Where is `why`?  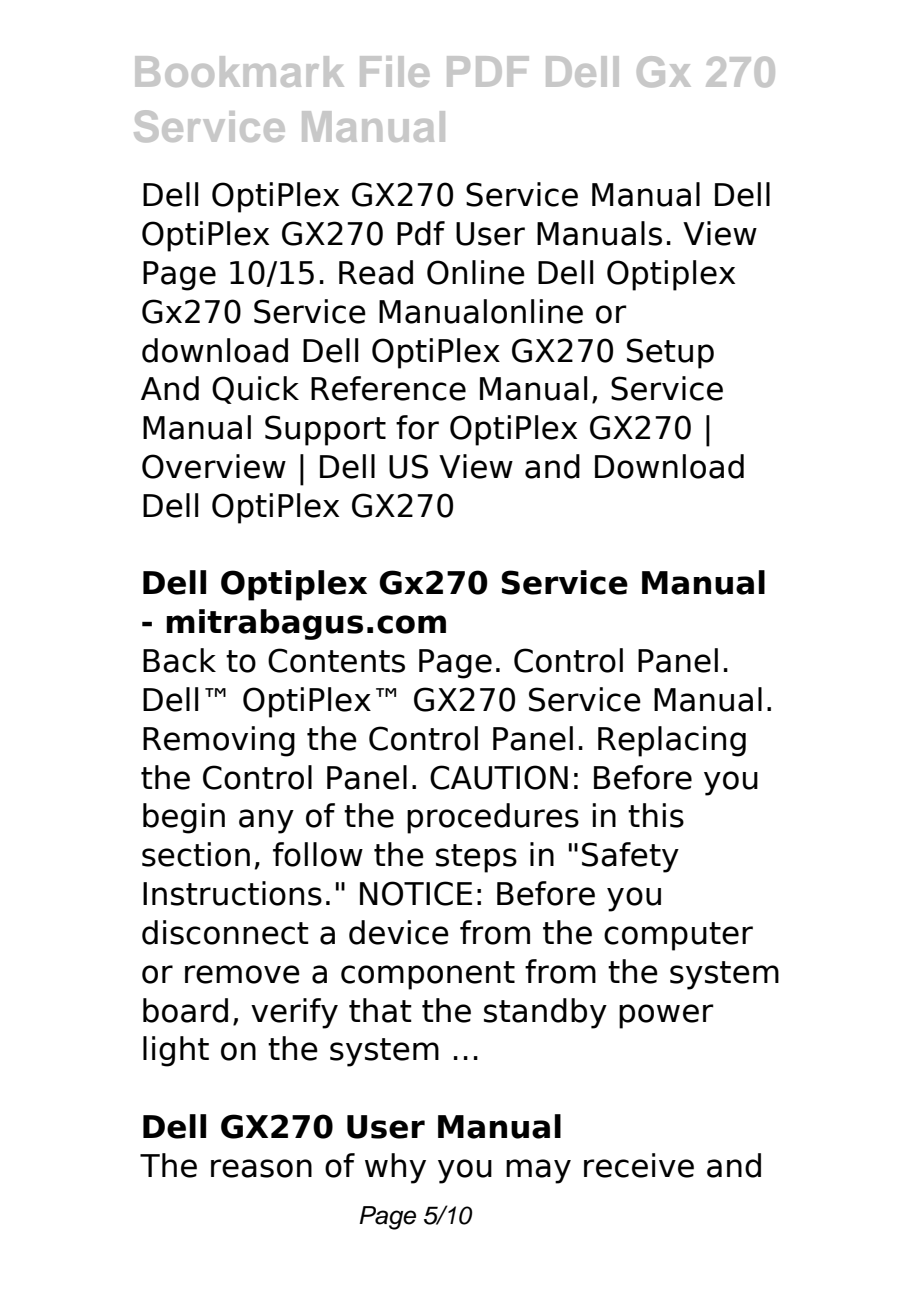
why is located at coordinates (395, 1168).
